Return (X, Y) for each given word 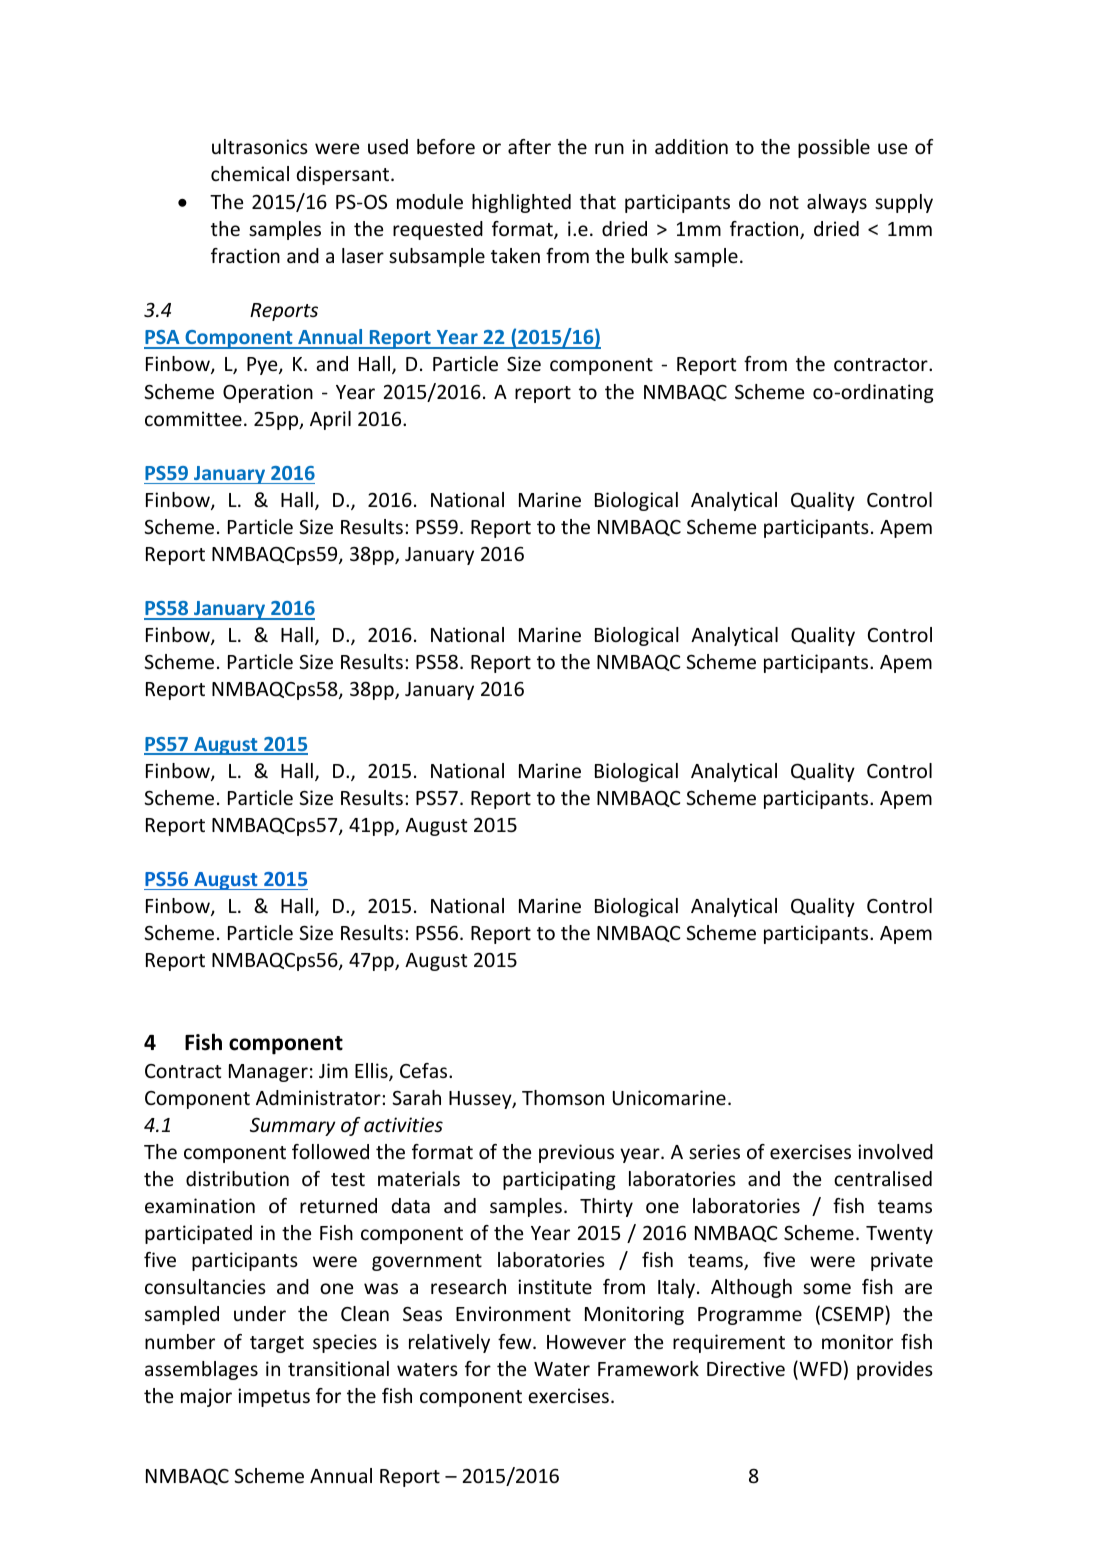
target (277, 1344)
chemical (250, 173)
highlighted (521, 203)
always (837, 203)
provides (895, 1370)
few (516, 1341)
